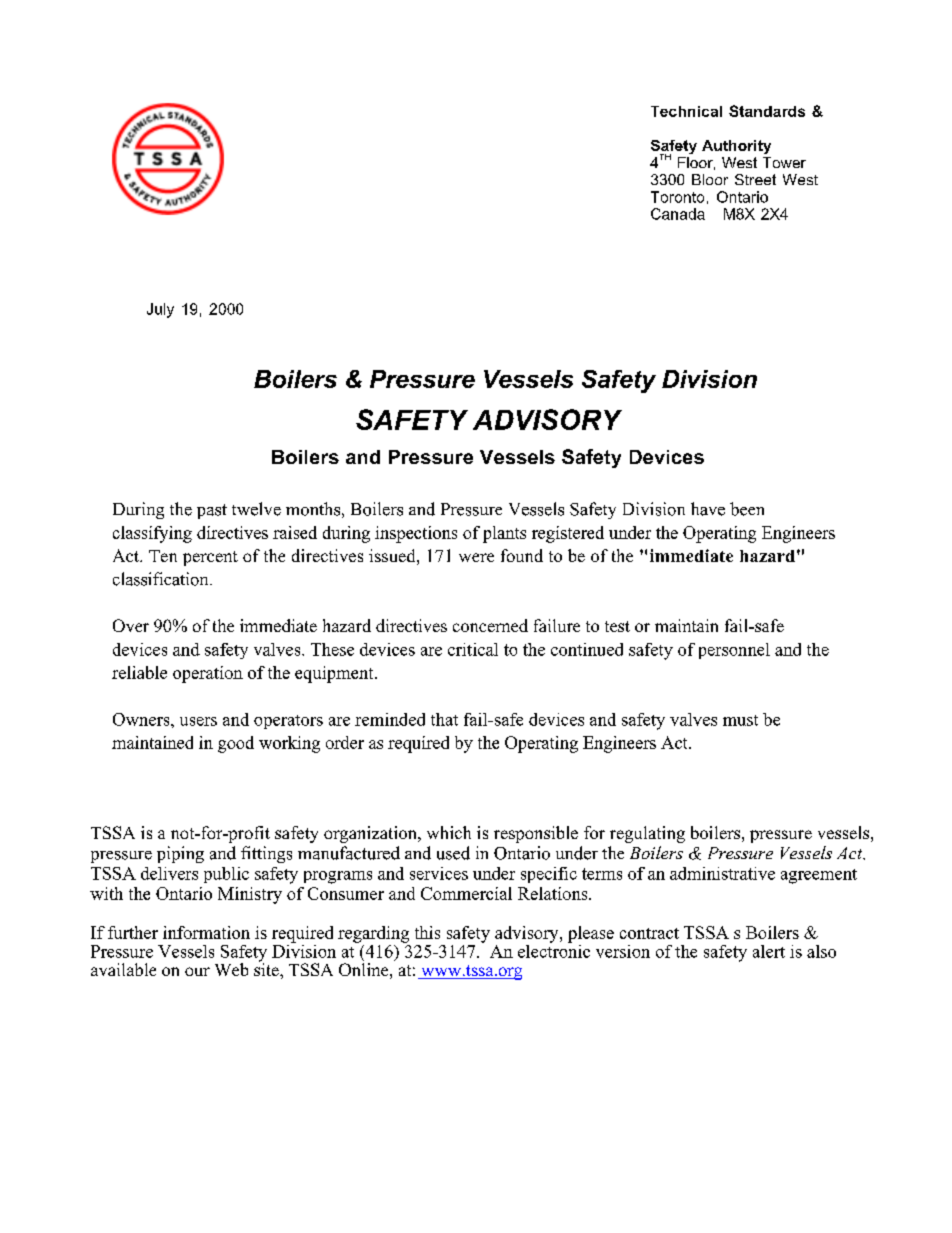 The height and width of the screenshot is (1233, 952). Describe the element at coordinates (160, 310) in the screenshot. I see `July` at that location.
